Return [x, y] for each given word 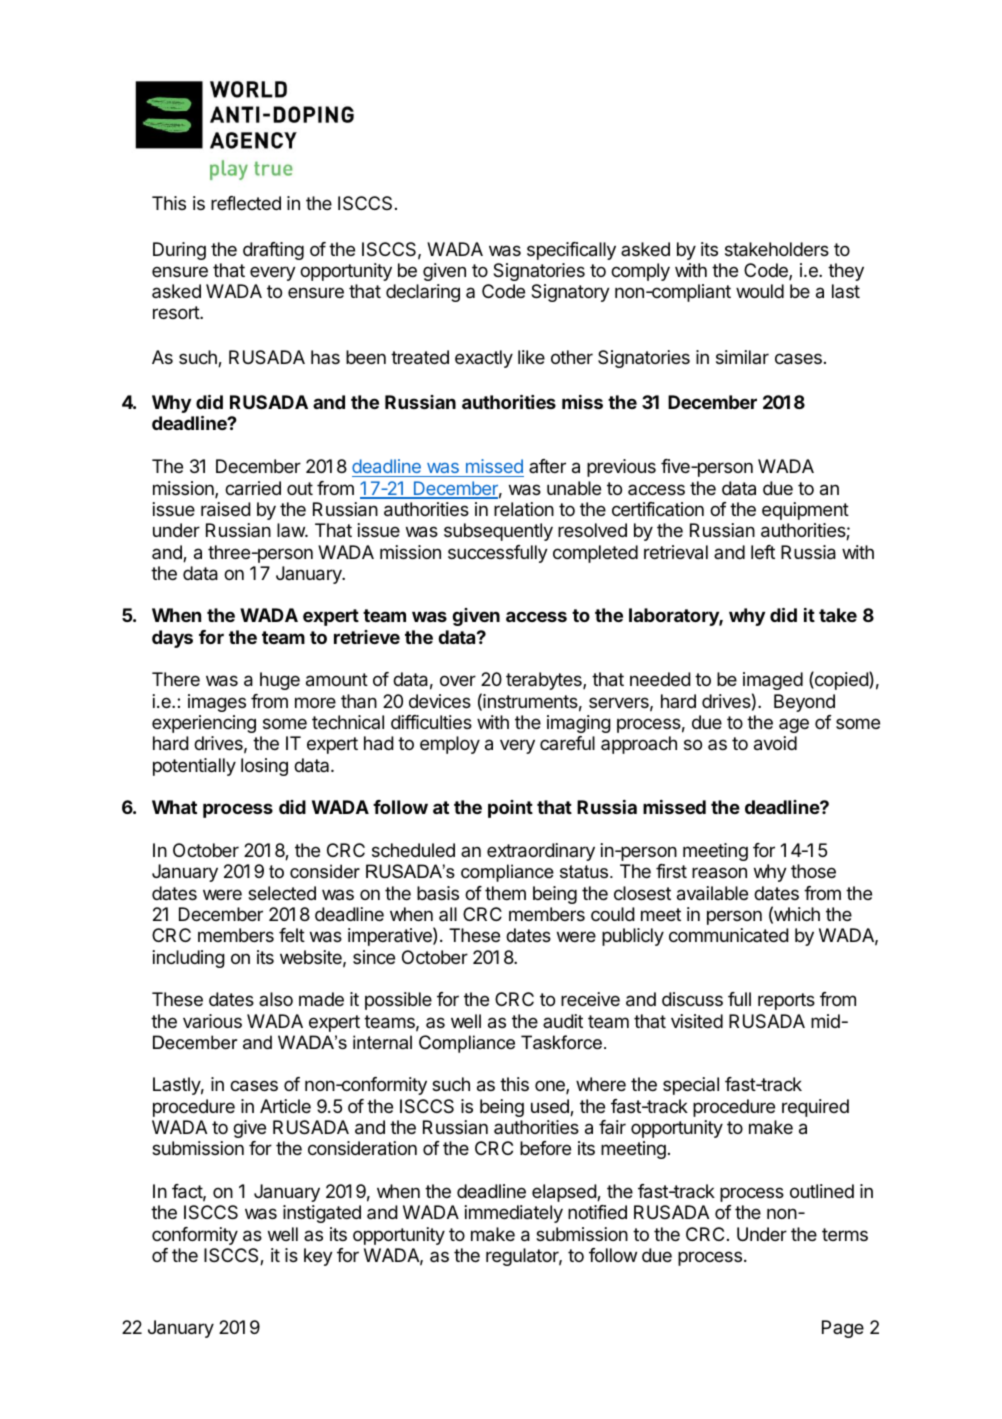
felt [292, 935]
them [505, 893]
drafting [273, 251]
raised [226, 509]
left [763, 552]
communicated [729, 935]
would [760, 291]
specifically [571, 251]
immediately [513, 1214]
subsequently [498, 532]
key [318, 1257]
